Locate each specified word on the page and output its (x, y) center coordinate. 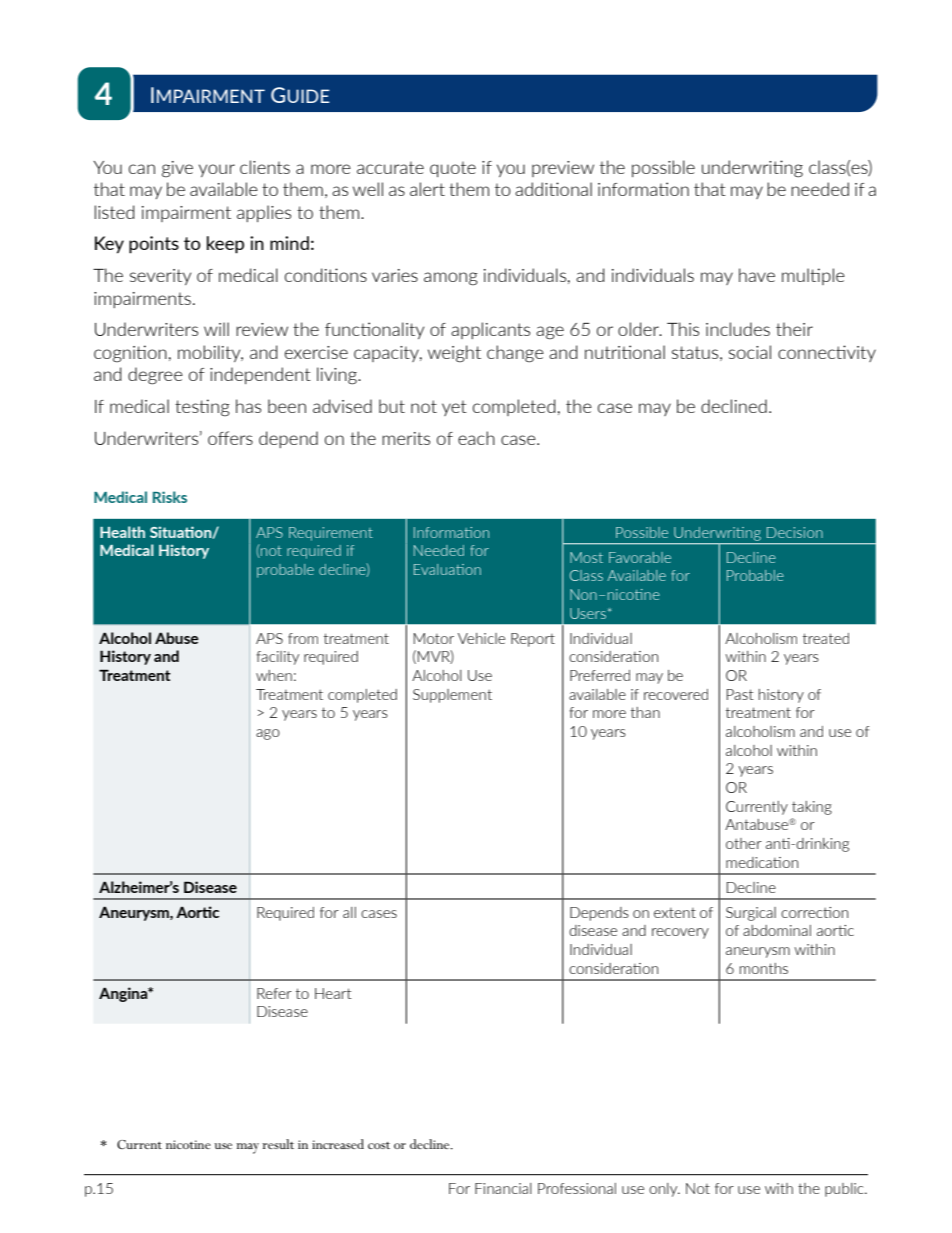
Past (740, 694)
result (278, 1144)
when (274, 675)
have (757, 275)
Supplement (452, 696)
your (217, 170)
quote (453, 169)
